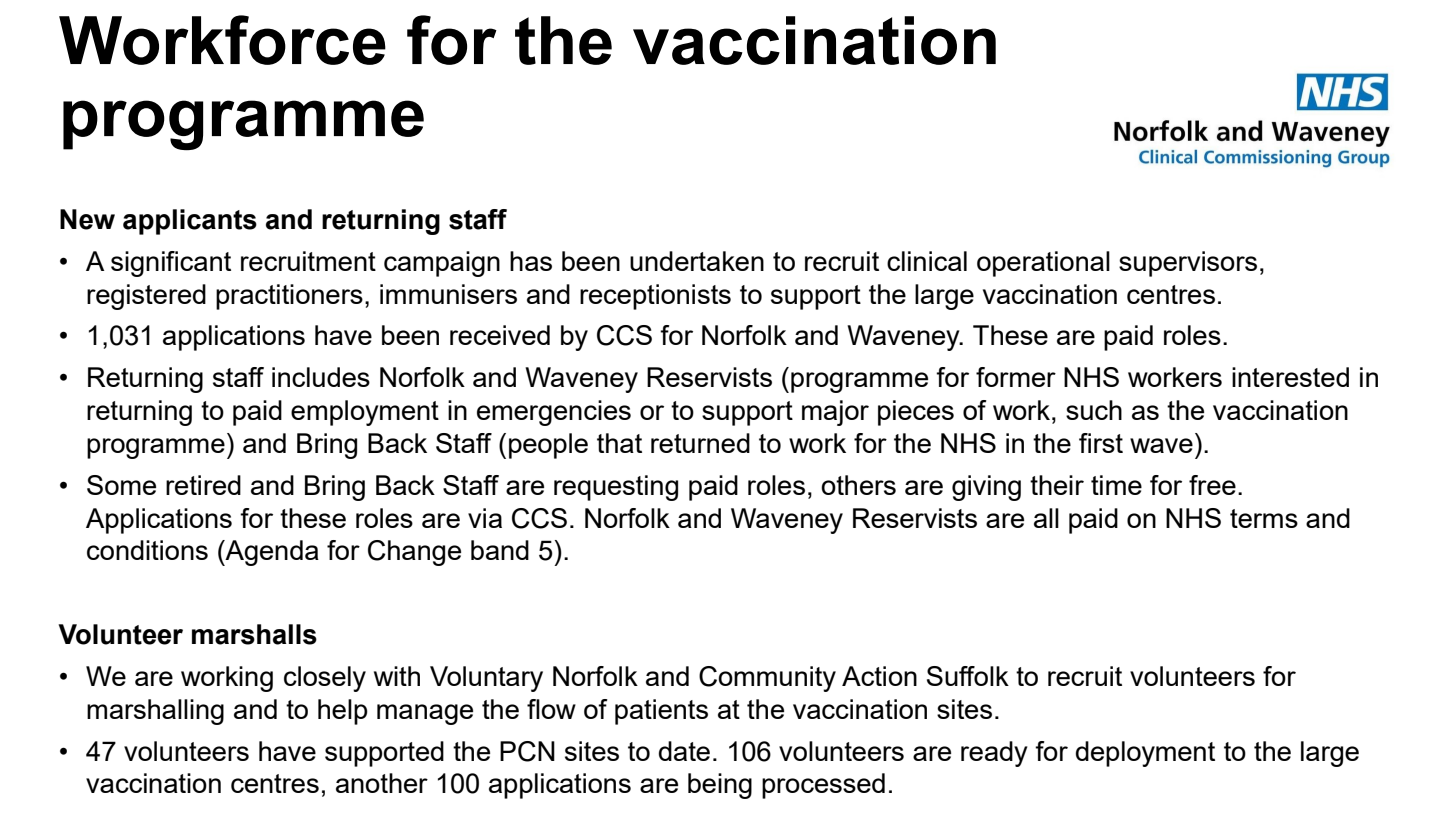 The image size is (1456, 819). I want to click on date, so click(684, 751).
